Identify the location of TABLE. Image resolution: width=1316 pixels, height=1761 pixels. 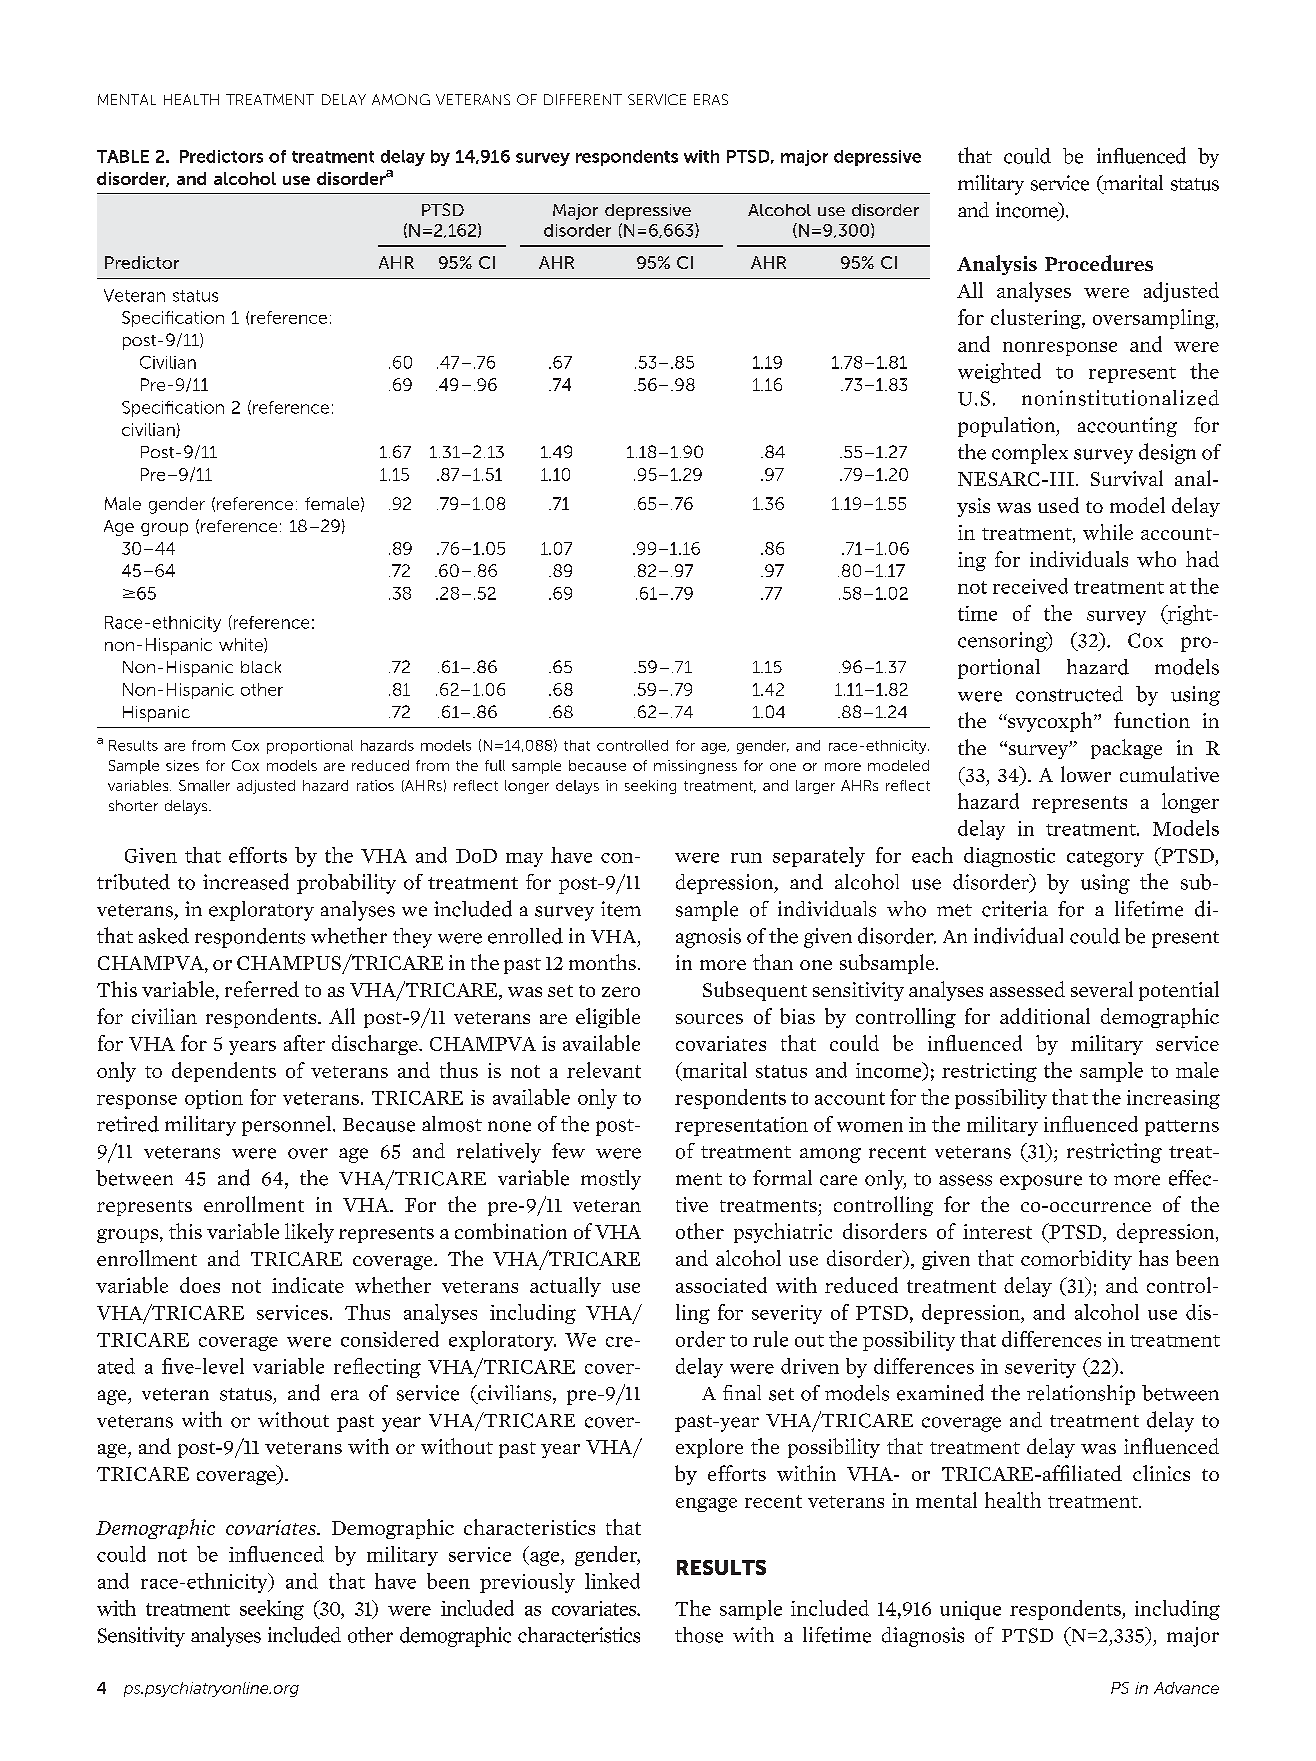
(123, 156).
